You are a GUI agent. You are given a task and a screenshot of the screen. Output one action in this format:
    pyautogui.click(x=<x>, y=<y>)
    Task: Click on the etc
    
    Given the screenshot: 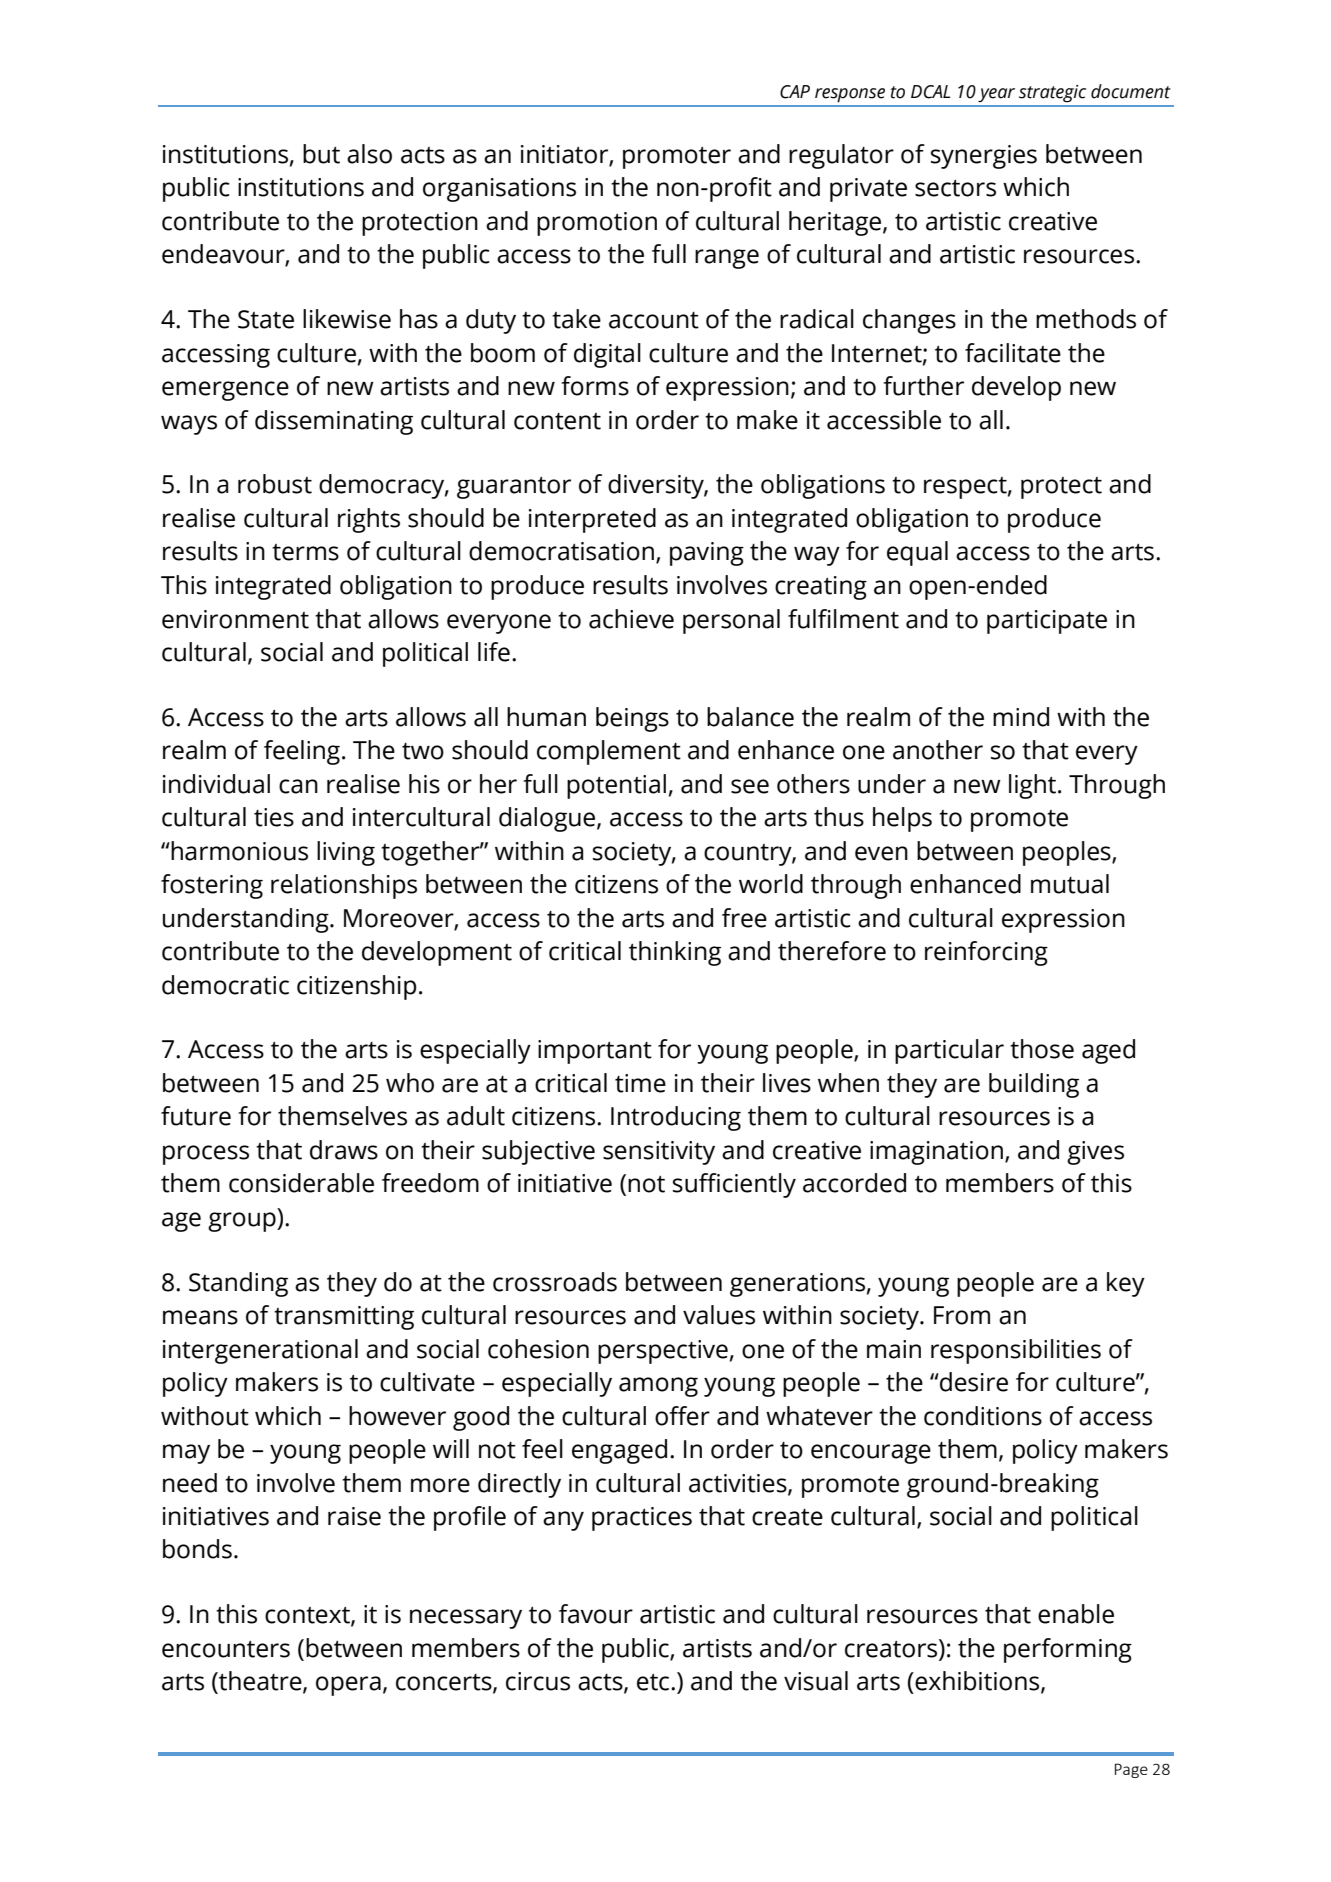 What is the action you would take?
    pyautogui.click(x=654, y=1682)
